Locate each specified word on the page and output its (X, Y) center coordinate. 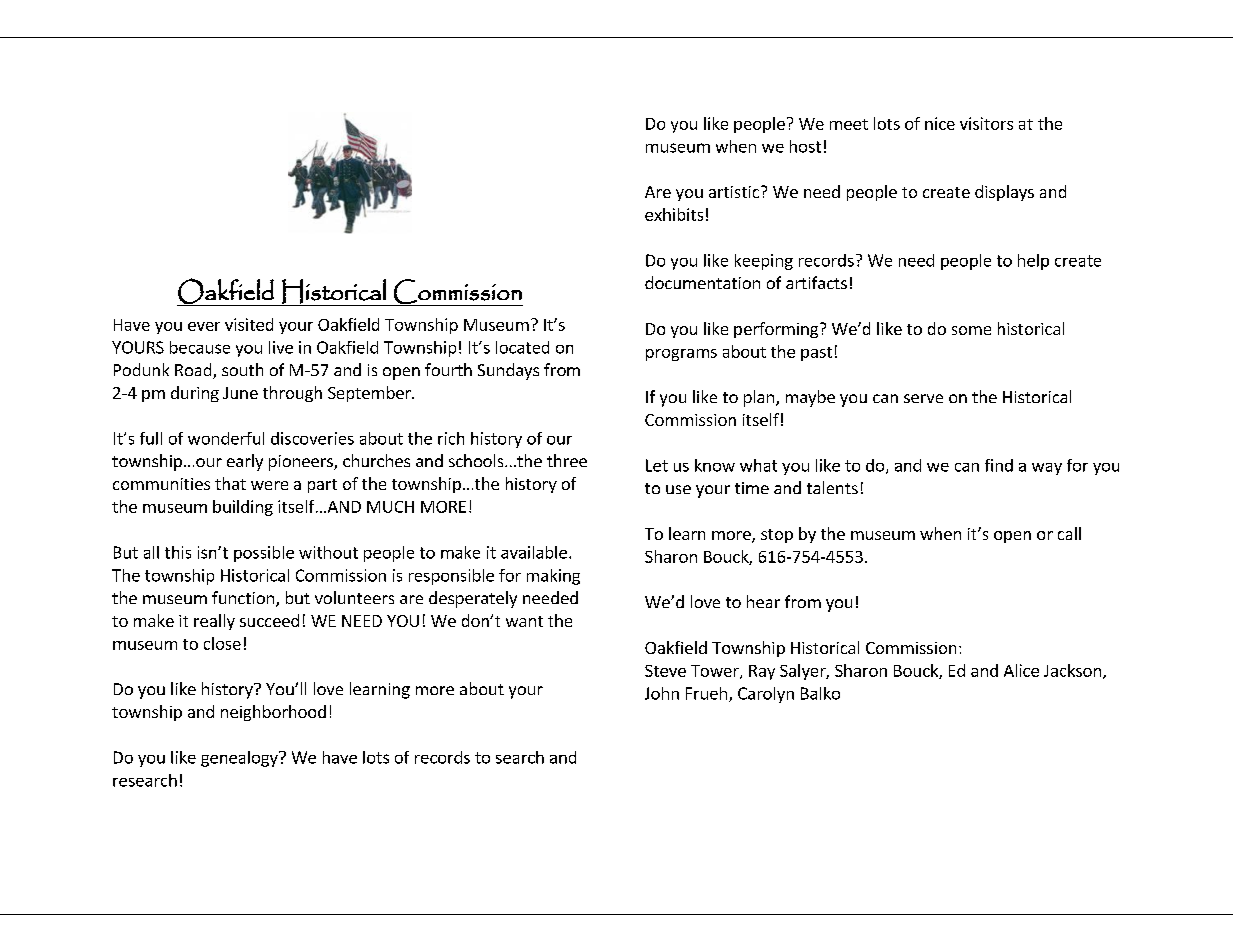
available (534, 552)
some (971, 330)
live (281, 347)
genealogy (240, 759)
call (1069, 533)
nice (940, 123)
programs (681, 355)
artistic (735, 192)
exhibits (674, 214)
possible (264, 554)
